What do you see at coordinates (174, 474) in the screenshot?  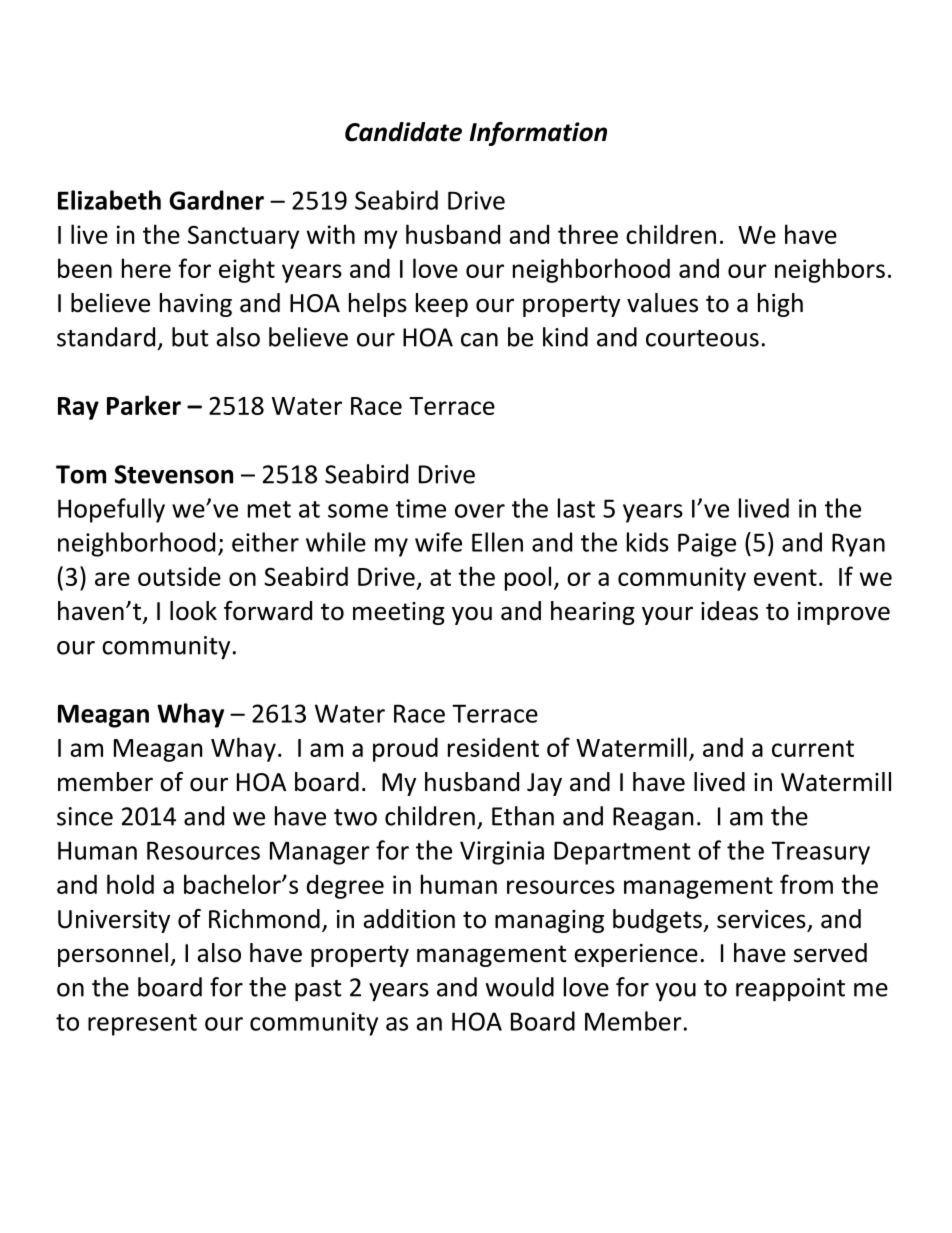 I see `Stevenson` at bounding box center [174, 474].
